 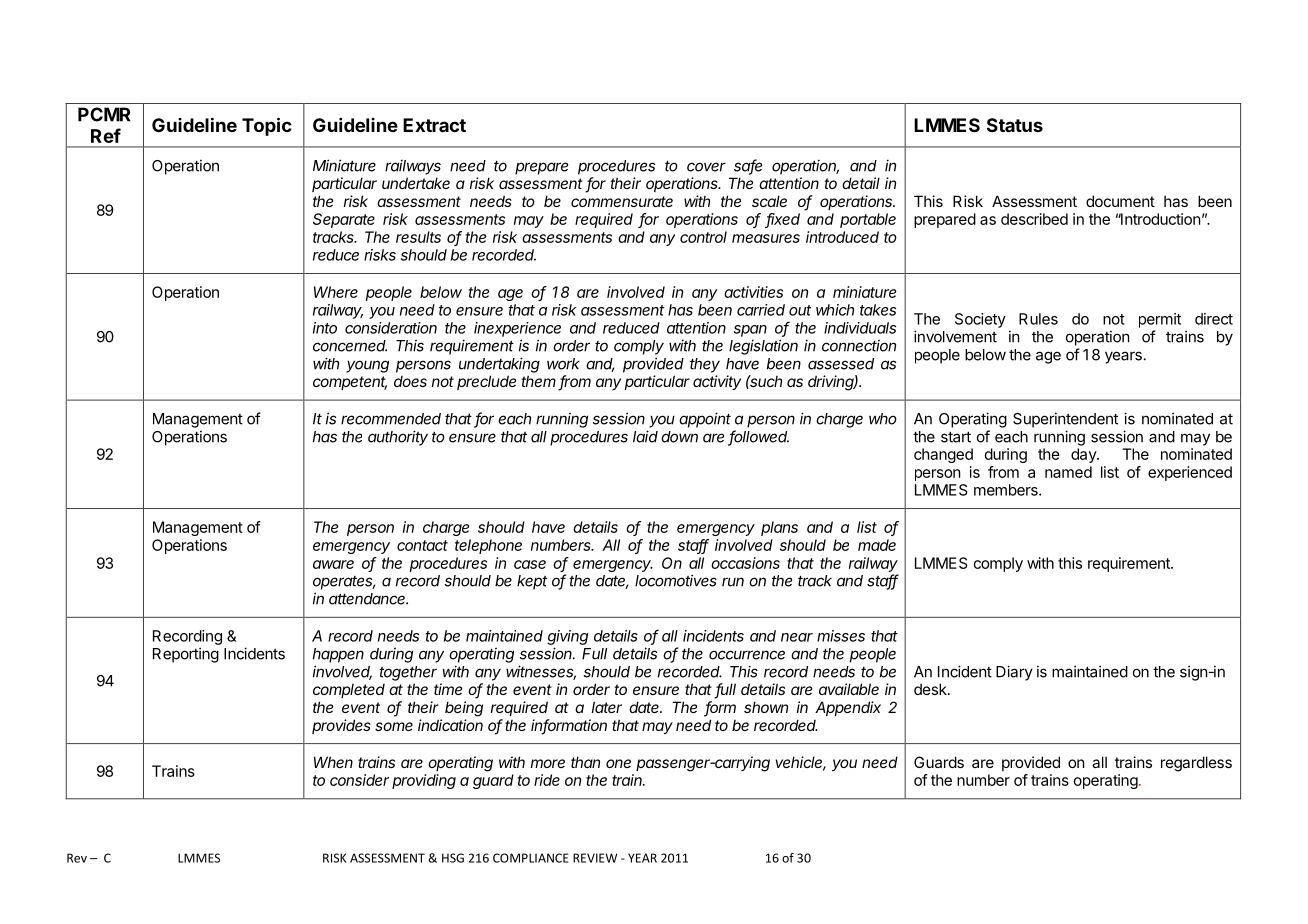 What do you see at coordinates (1038, 319) in the document?
I see `Rules` at bounding box center [1038, 319].
